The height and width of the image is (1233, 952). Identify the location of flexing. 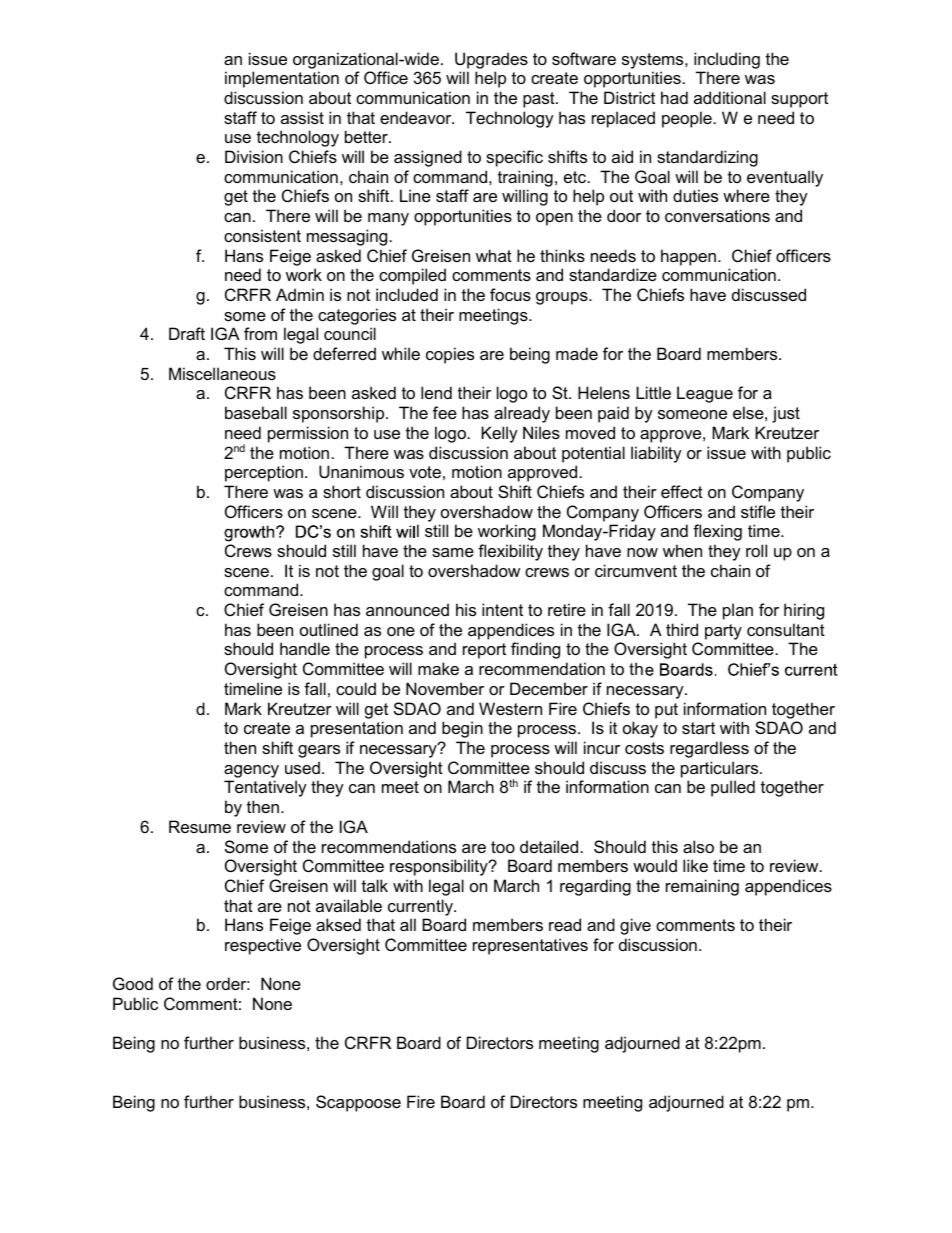
(717, 532).
